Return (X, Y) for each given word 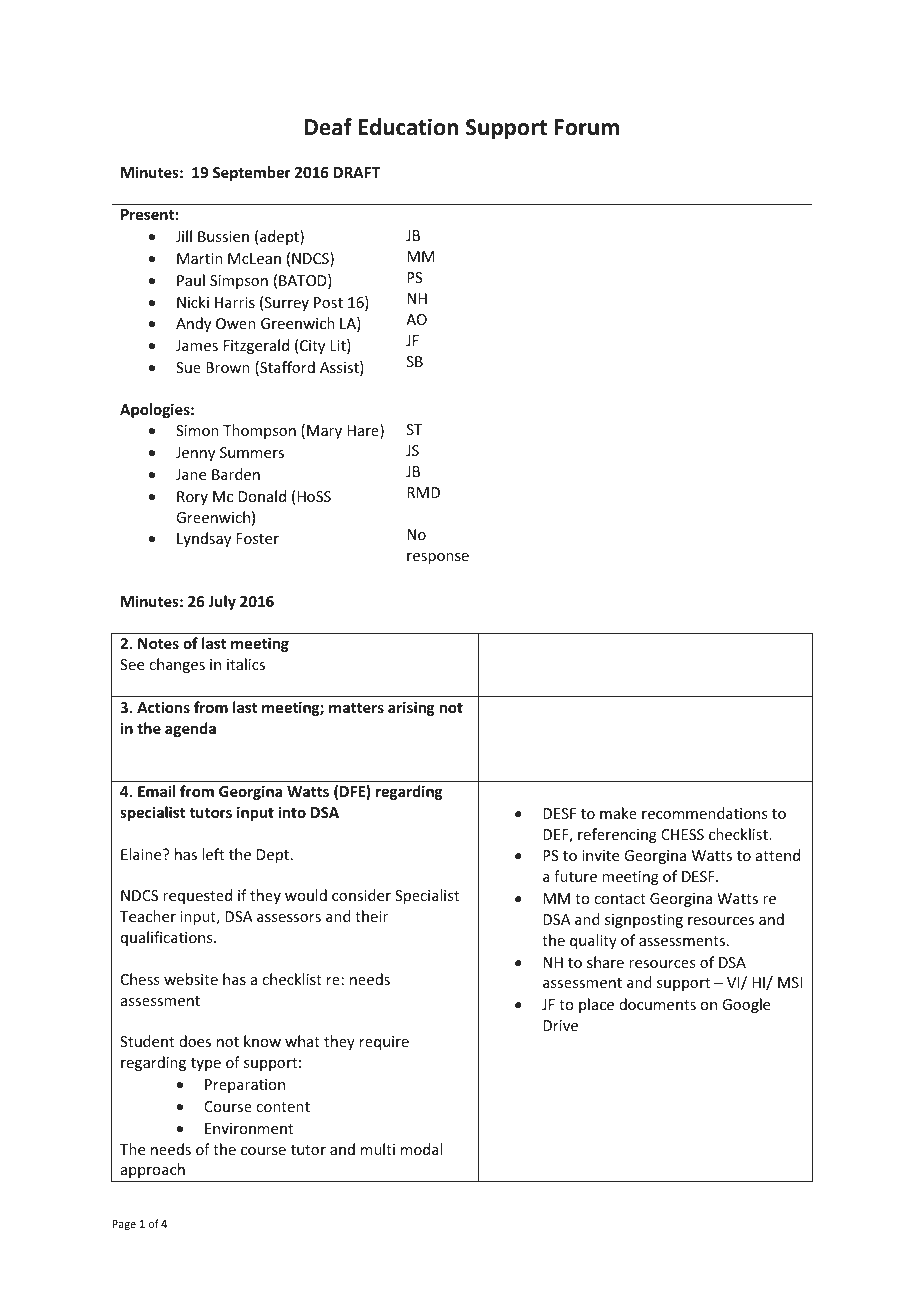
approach (153, 1170)
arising (411, 708)
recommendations (704, 813)
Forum (587, 127)
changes (177, 665)
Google (746, 1005)
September (252, 173)
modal (421, 1149)
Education (408, 127)
